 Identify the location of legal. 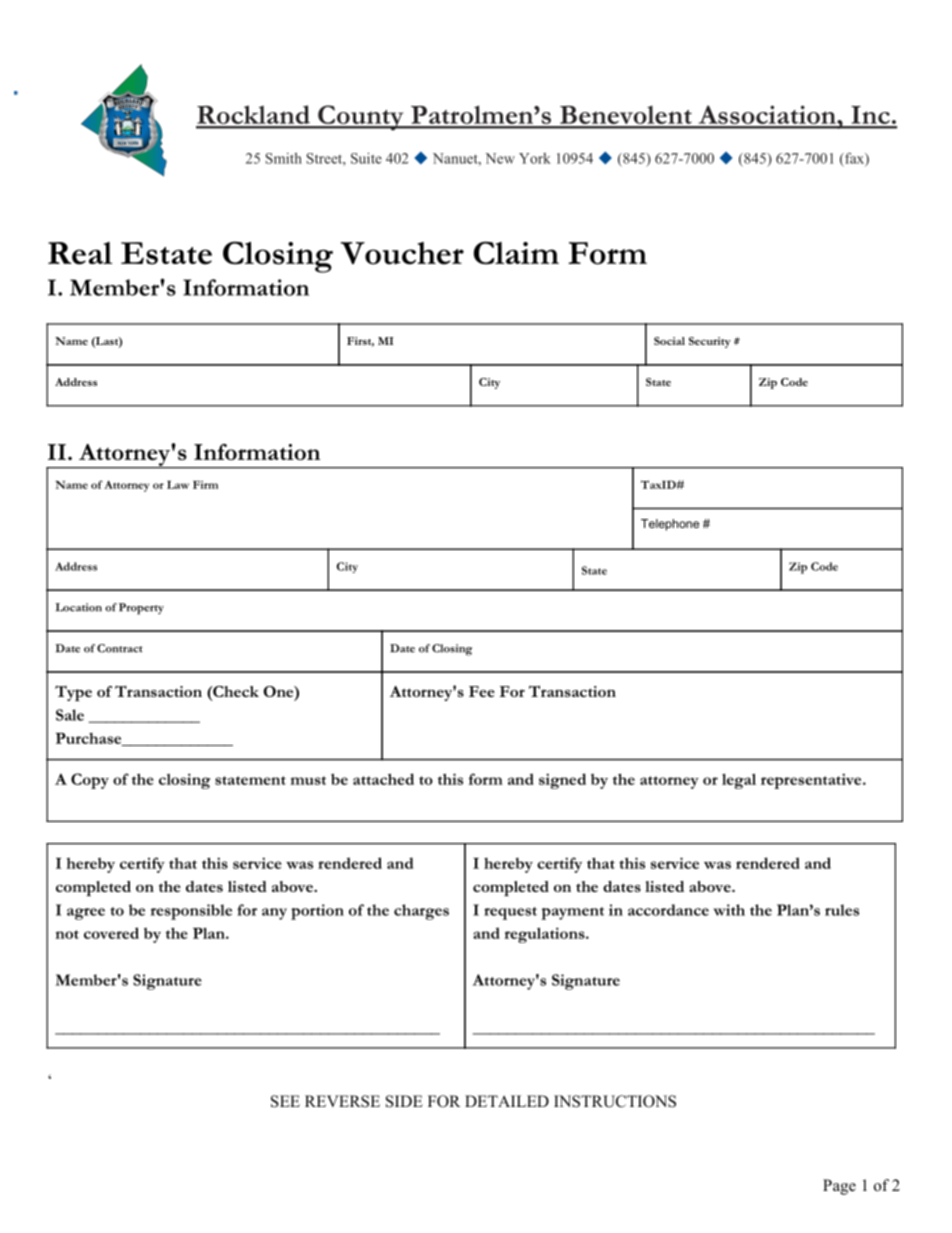
(739, 781).
